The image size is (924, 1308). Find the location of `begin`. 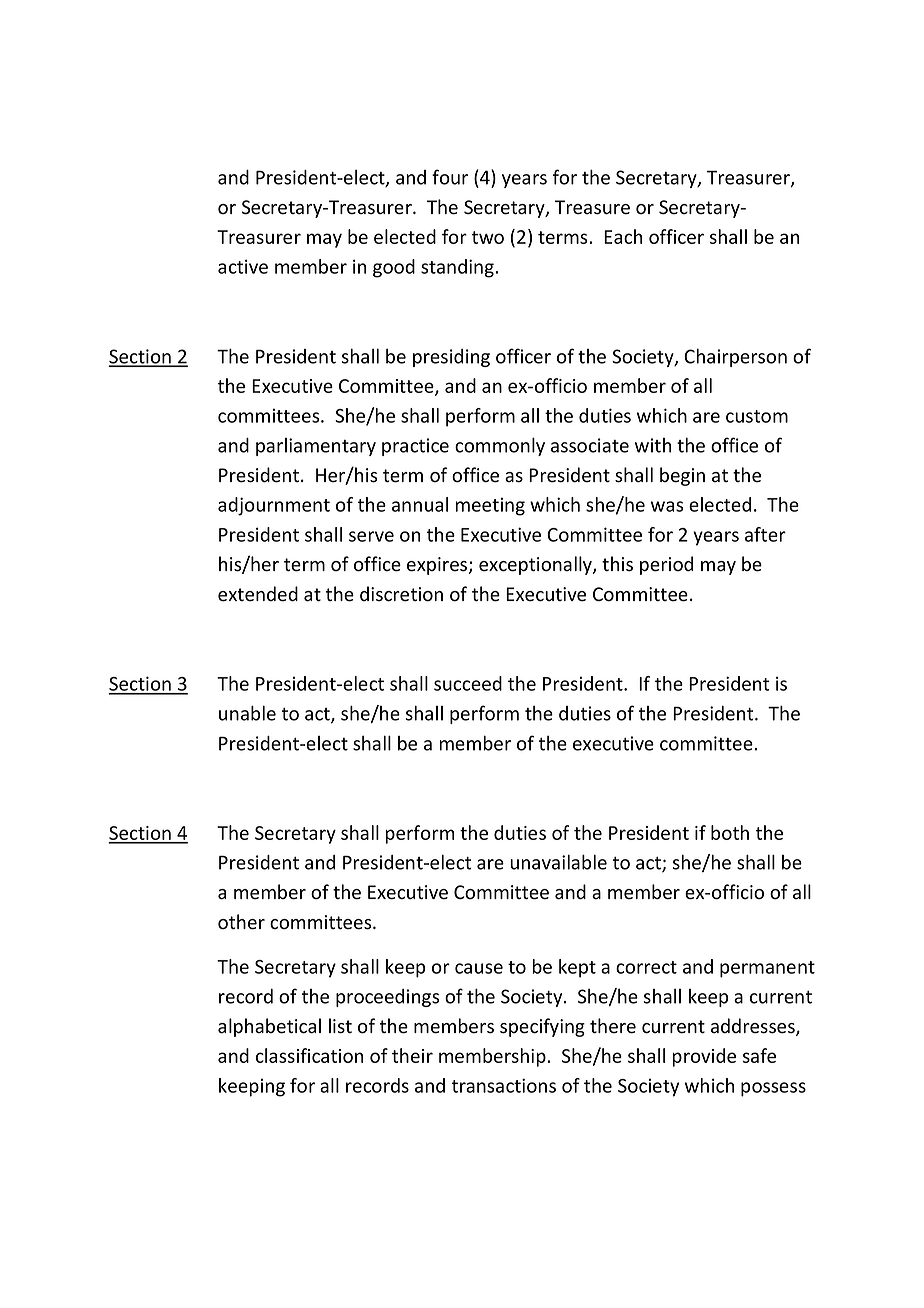

begin is located at coordinates (682, 476).
